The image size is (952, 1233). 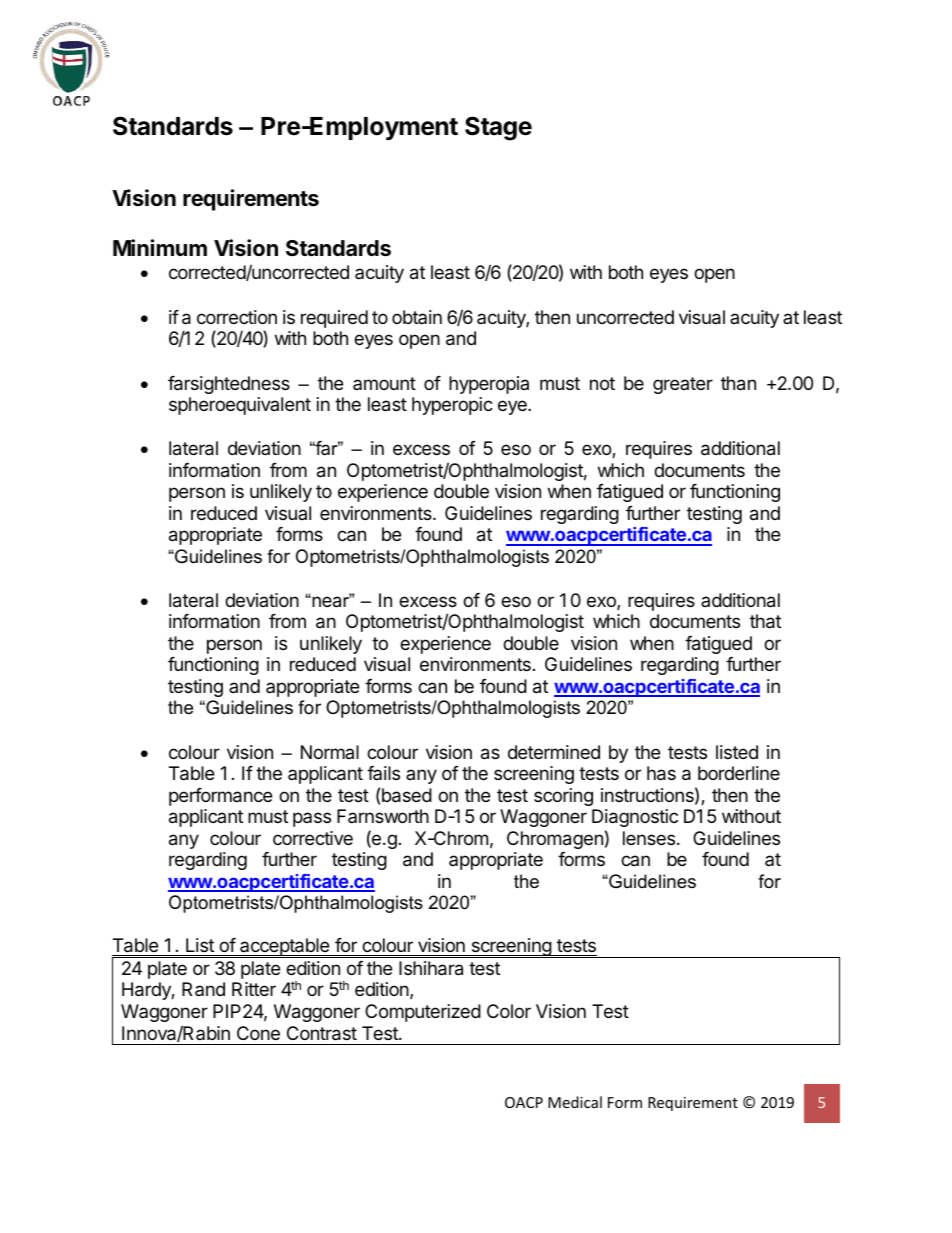 What do you see at coordinates (738, 383) in the screenshot?
I see `than` at bounding box center [738, 383].
